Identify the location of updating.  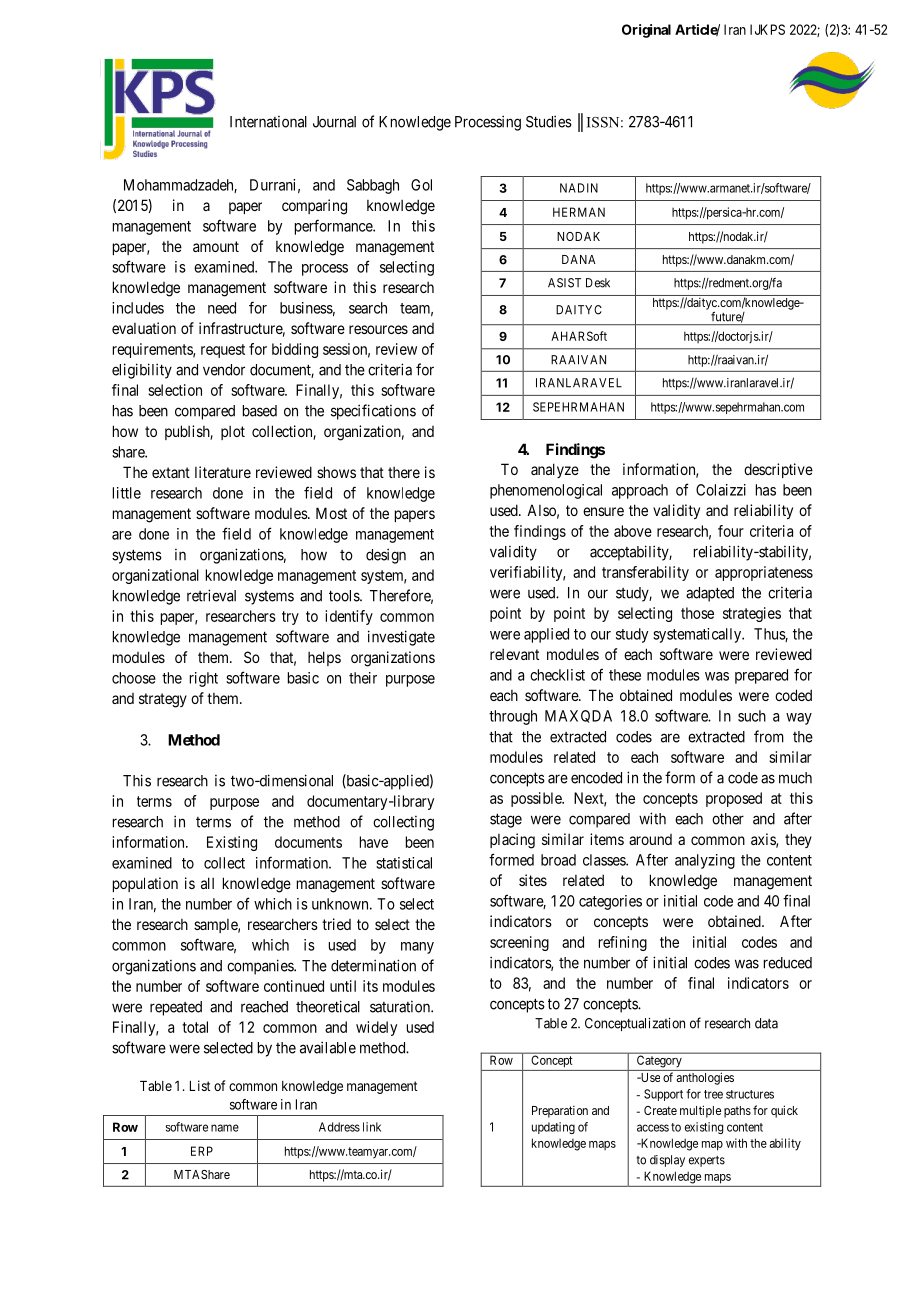
(553, 1128).
